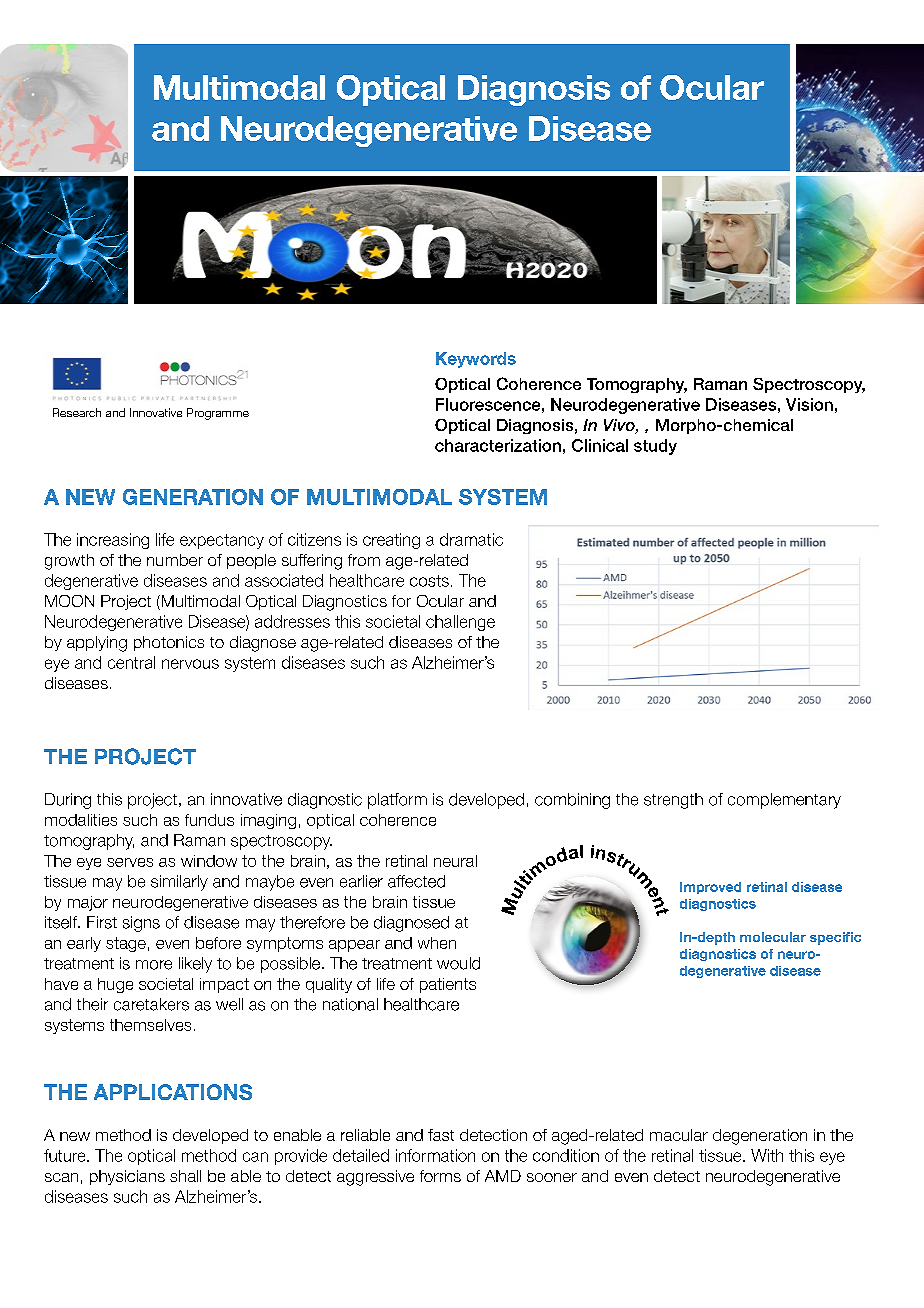  Describe the element at coordinates (476, 360) in the screenshot. I see `Keywords` at that location.
